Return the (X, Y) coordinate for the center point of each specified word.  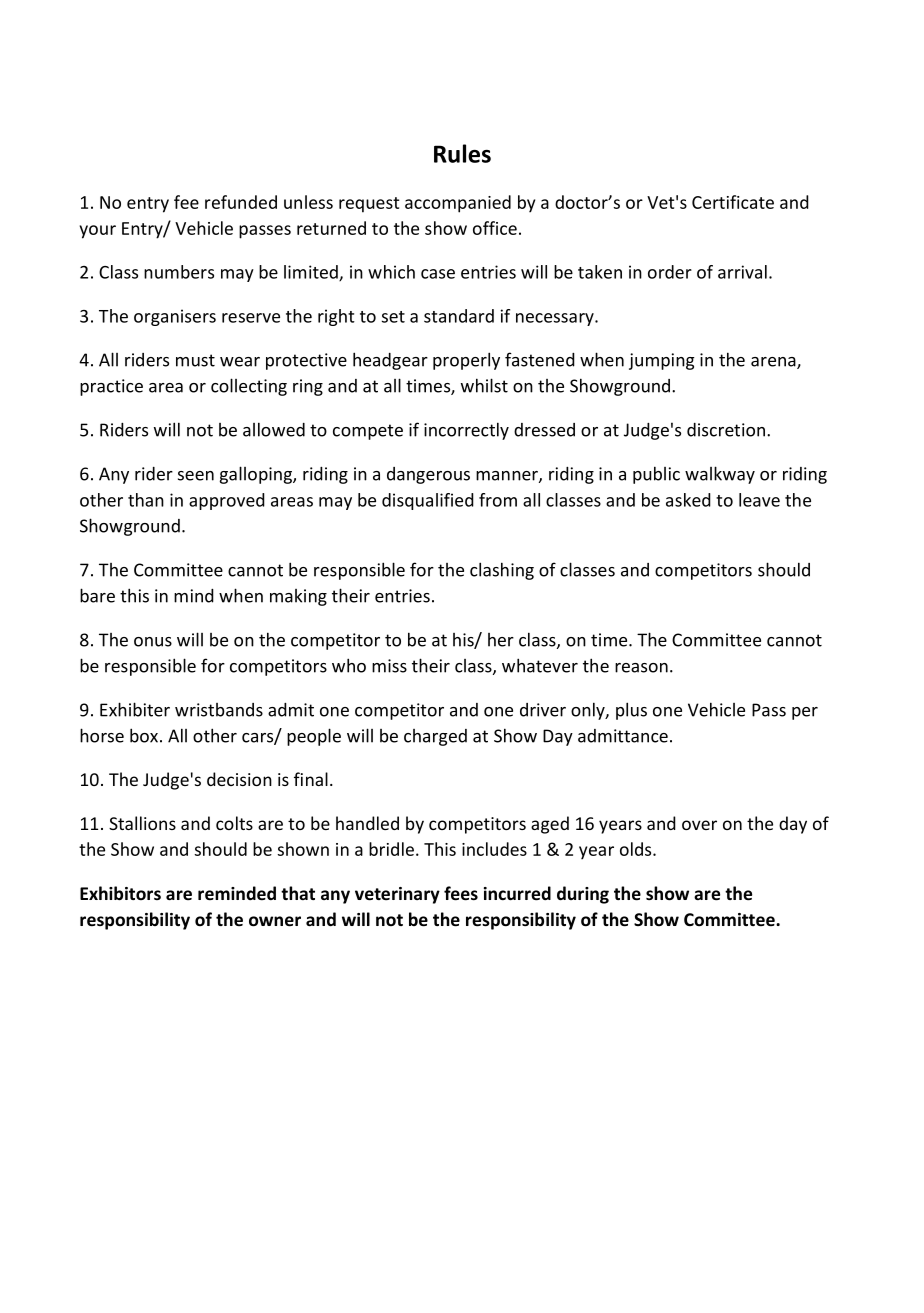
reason (641, 668)
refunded (241, 202)
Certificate (733, 202)
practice (111, 387)
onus (153, 642)
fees (461, 893)
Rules (462, 153)
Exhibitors (120, 893)
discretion (726, 430)
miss (389, 666)
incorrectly (466, 431)
